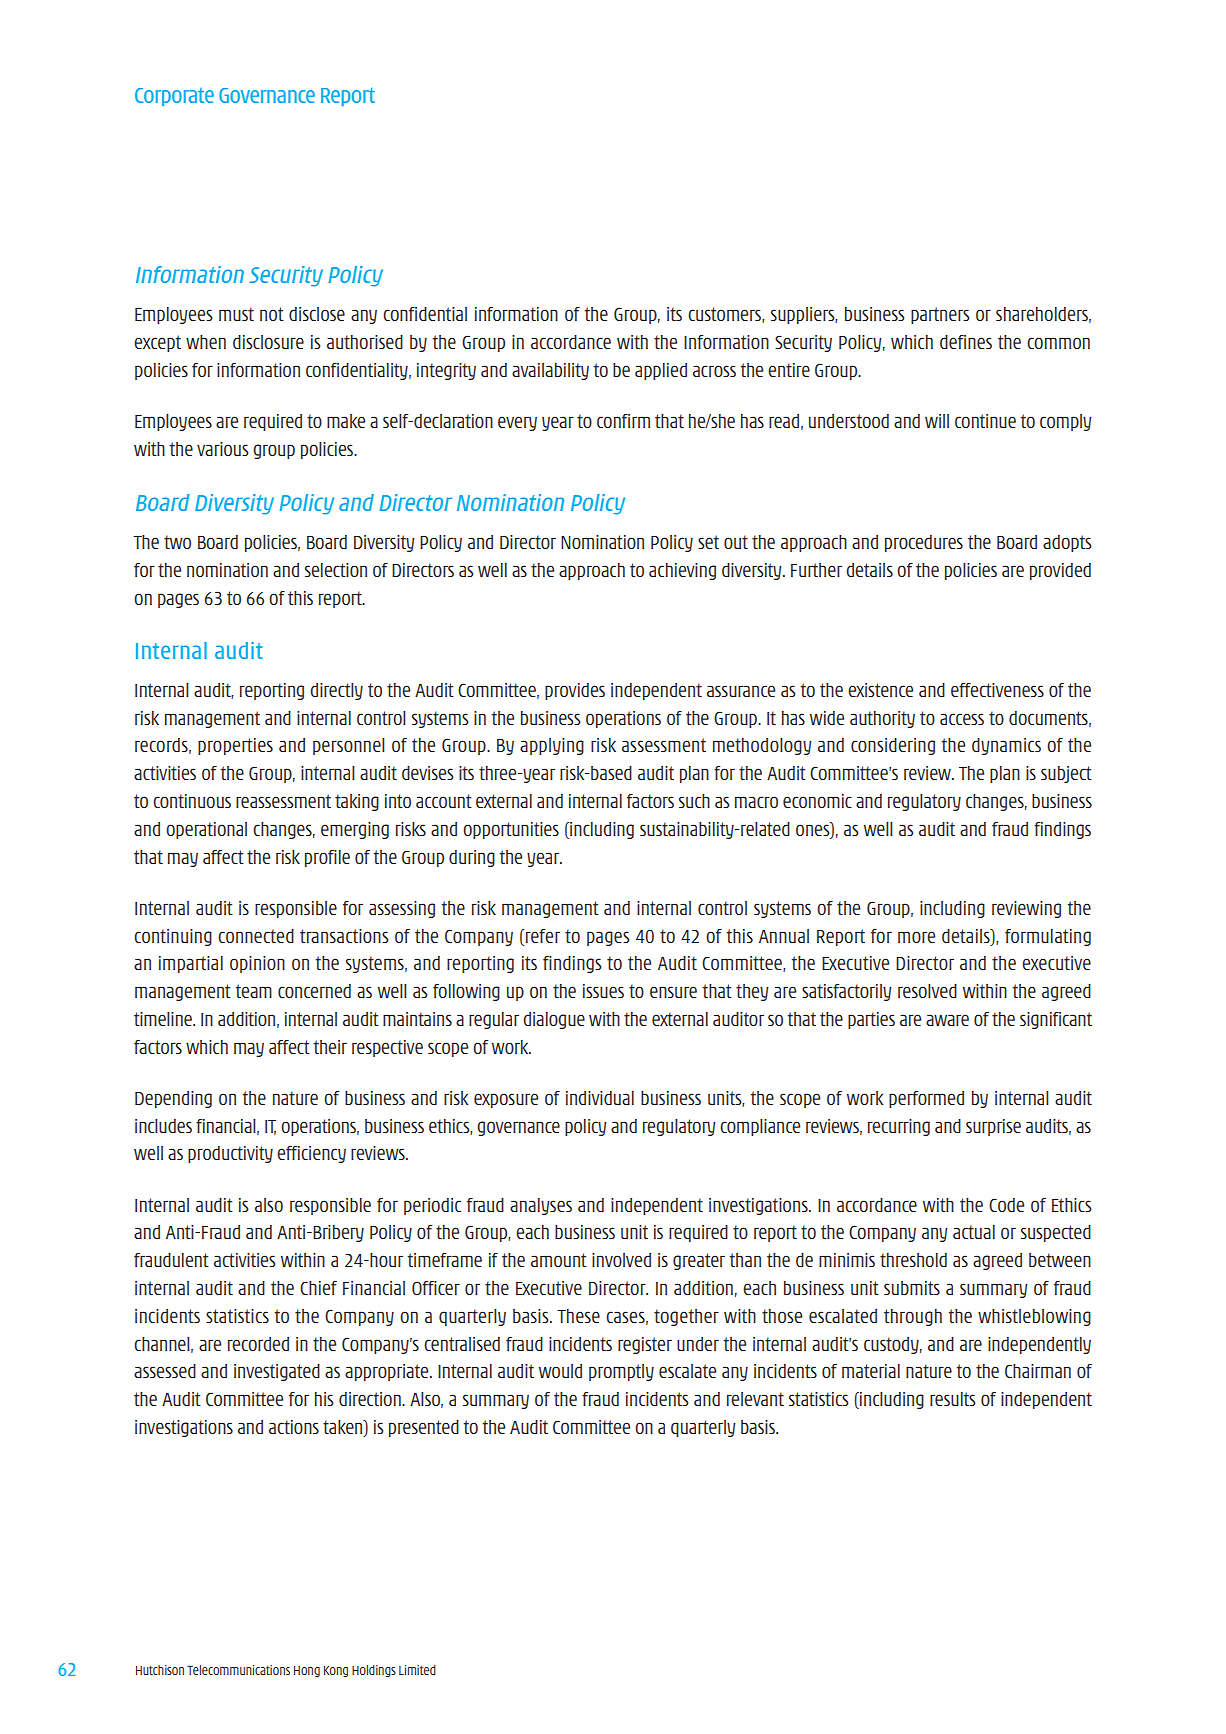 The height and width of the image is (1734, 1226). What do you see at coordinates (924, 543) in the image?
I see `procedures` at bounding box center [924, 543].
